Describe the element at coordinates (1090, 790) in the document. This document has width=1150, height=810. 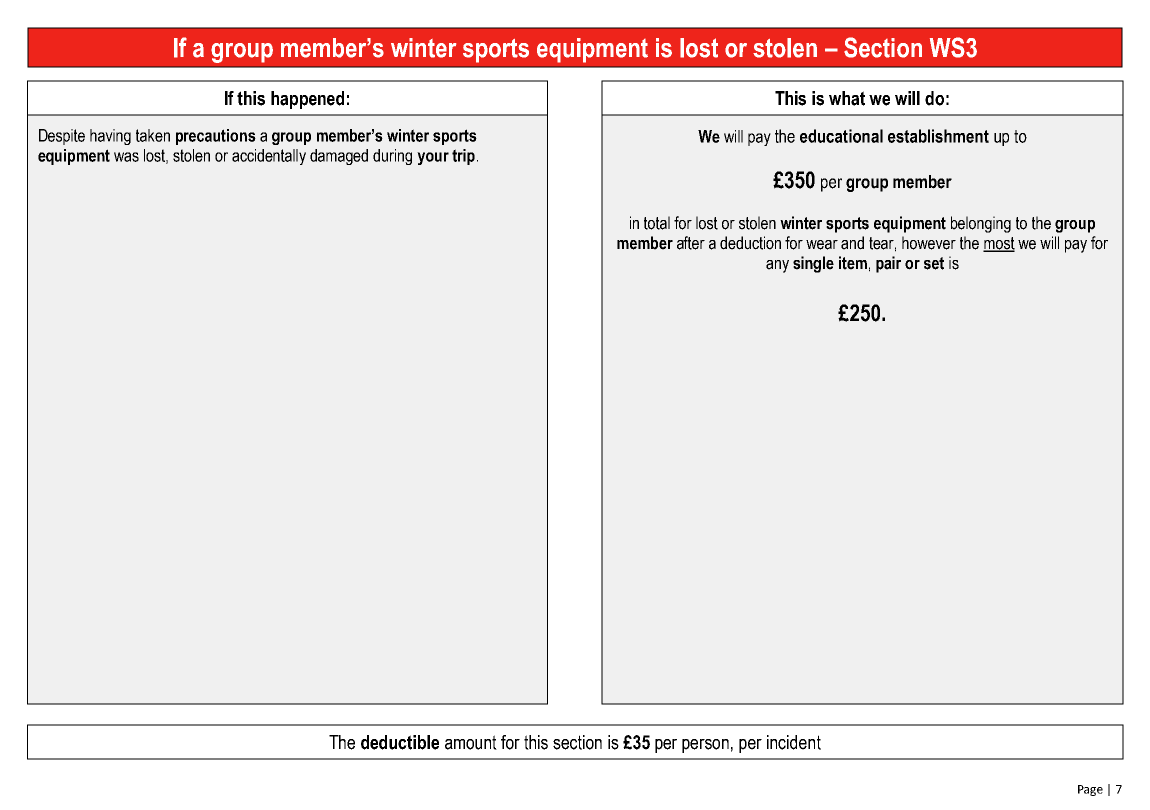
I see `Page` at that location.
